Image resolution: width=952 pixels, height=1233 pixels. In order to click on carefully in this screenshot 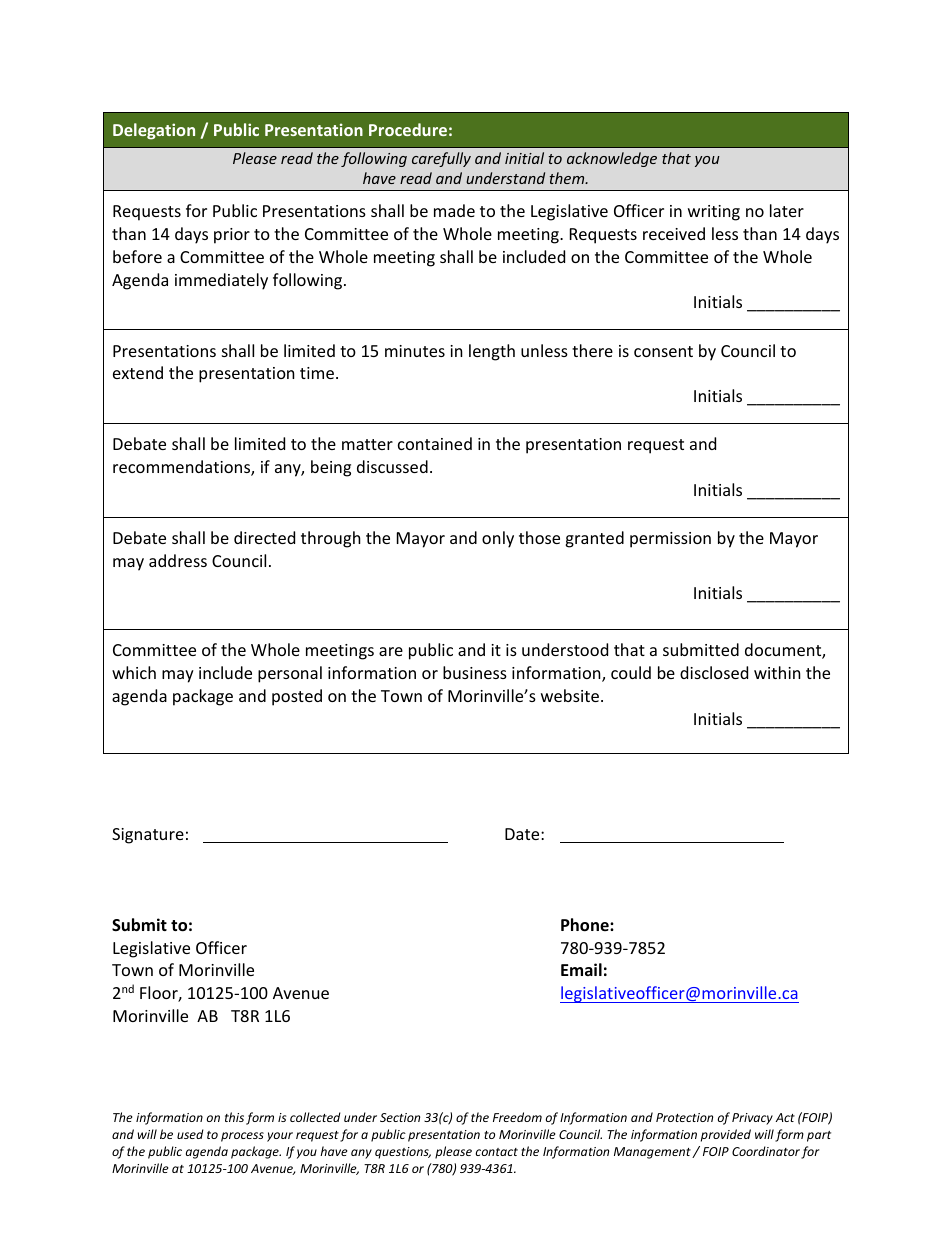, I will do `click(441, 159)`.
